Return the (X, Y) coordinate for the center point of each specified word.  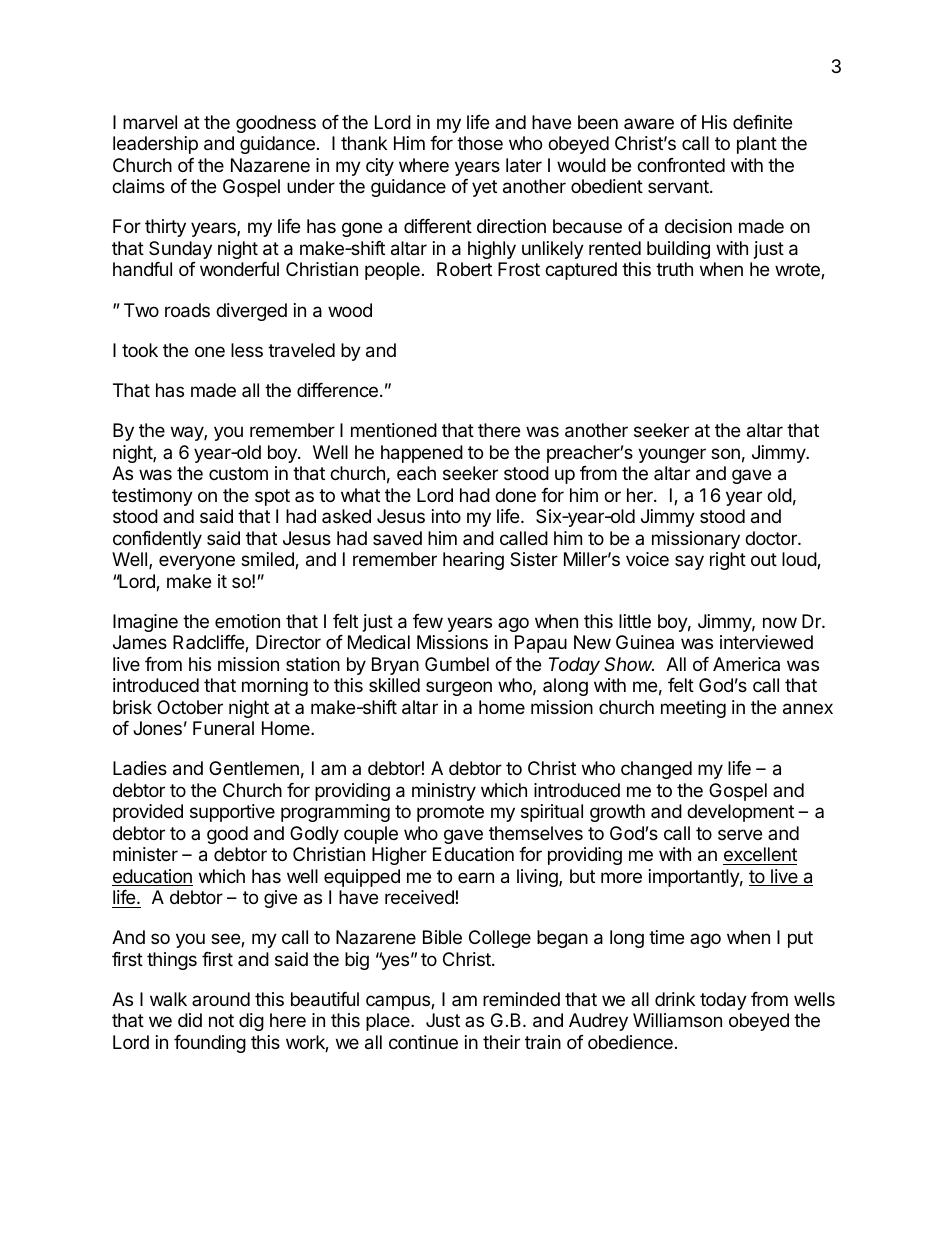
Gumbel (457, 664)
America (746, 664)
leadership (155, 145)
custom (238, 473)
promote (450, 813)
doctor (772, 538)
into (446, 516)
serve (740, 834)
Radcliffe (209, 643)
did (190, 1020)
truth (674, 269)
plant (757, 145)
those (480, 143)
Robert (464, 269)
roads (187, 310)
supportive (232, 813)
